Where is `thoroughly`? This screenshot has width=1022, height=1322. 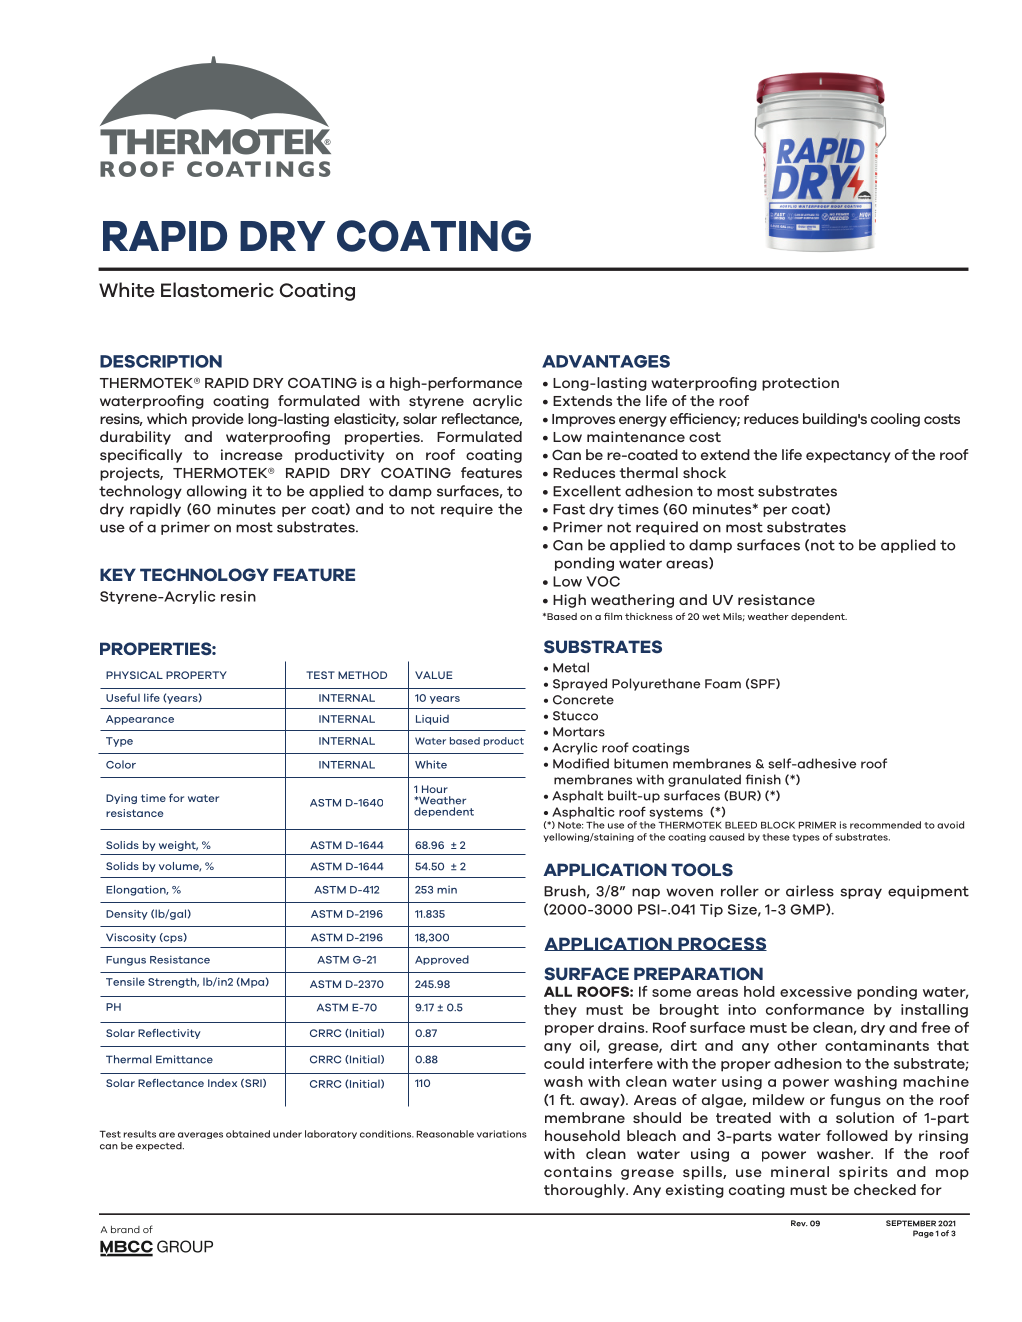 thoroughly is located at coordinates (586, 1191).
